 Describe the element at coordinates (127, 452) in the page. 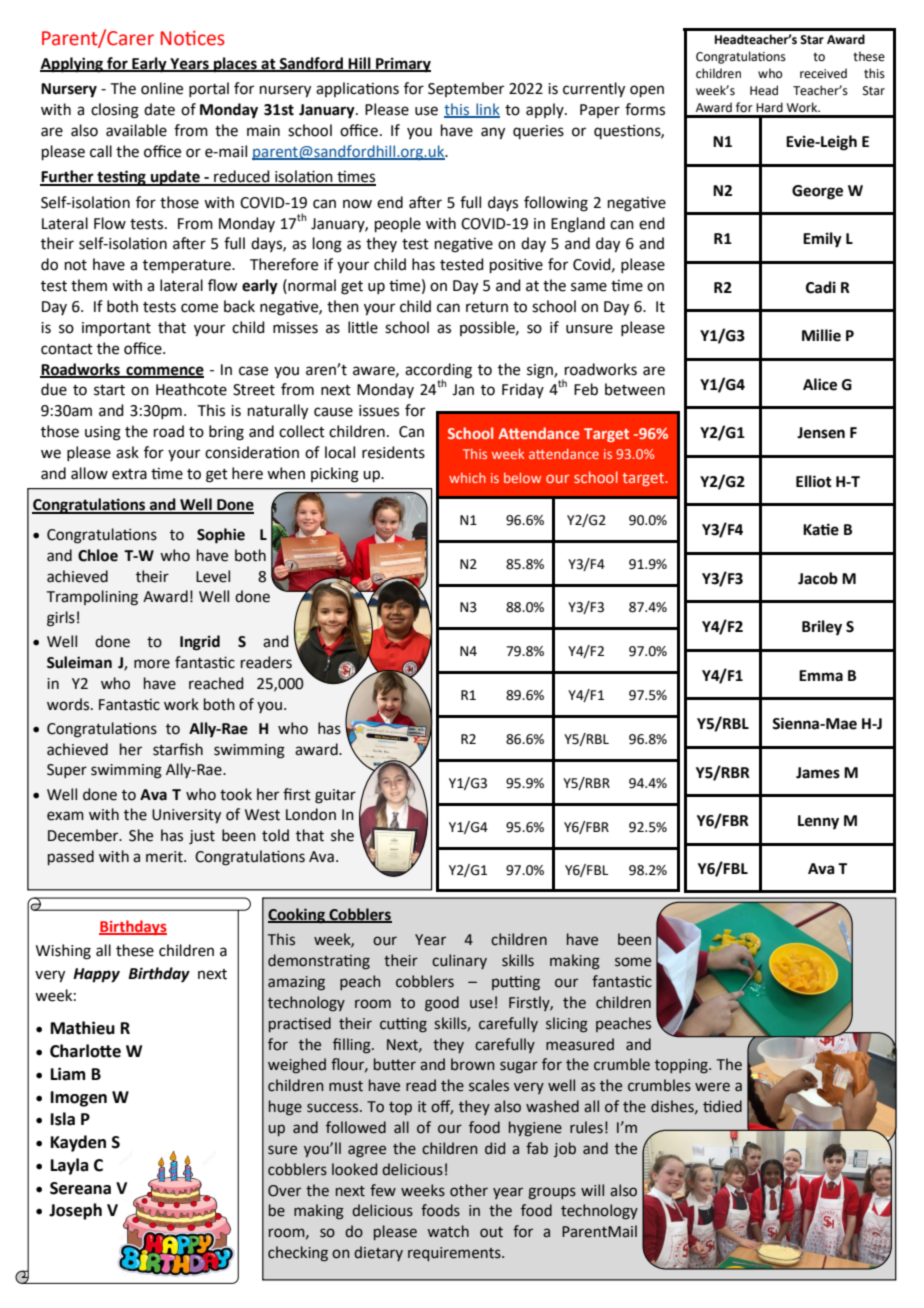

I see `ask` at that location.
